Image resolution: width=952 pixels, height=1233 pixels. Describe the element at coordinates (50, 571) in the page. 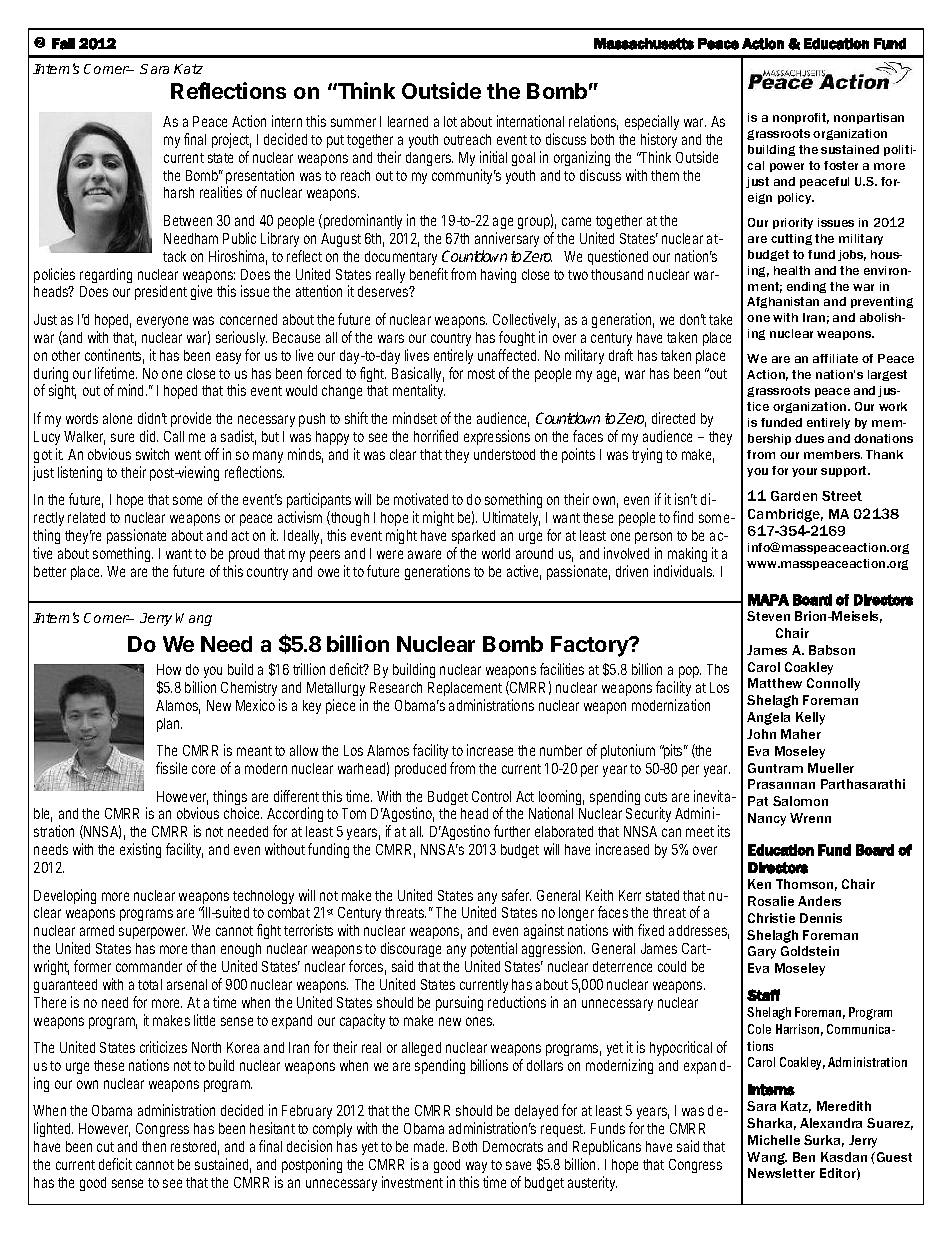

I see `better` at that location.
